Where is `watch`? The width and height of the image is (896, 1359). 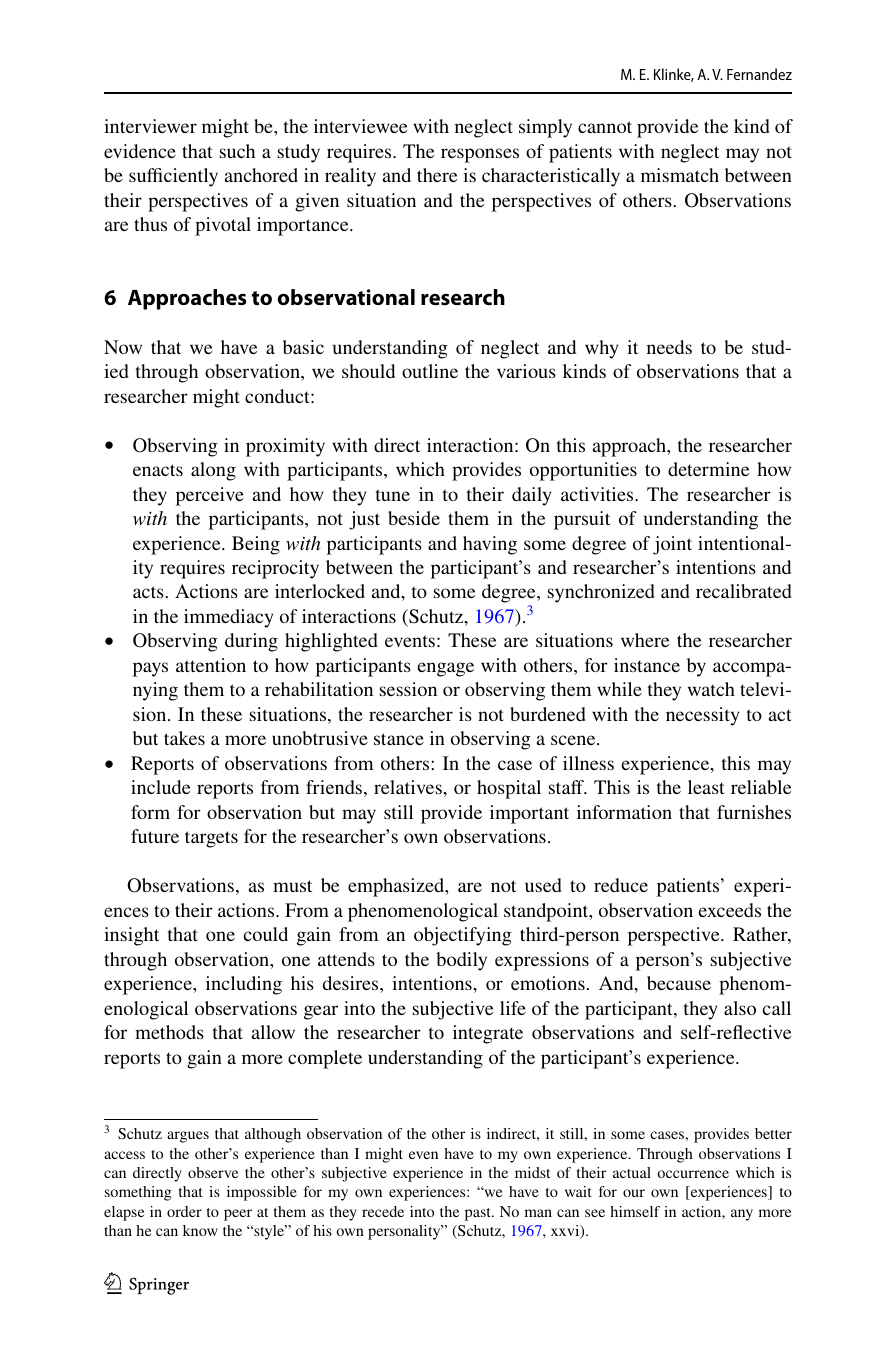 watch is located at coordinates (711, 689).
